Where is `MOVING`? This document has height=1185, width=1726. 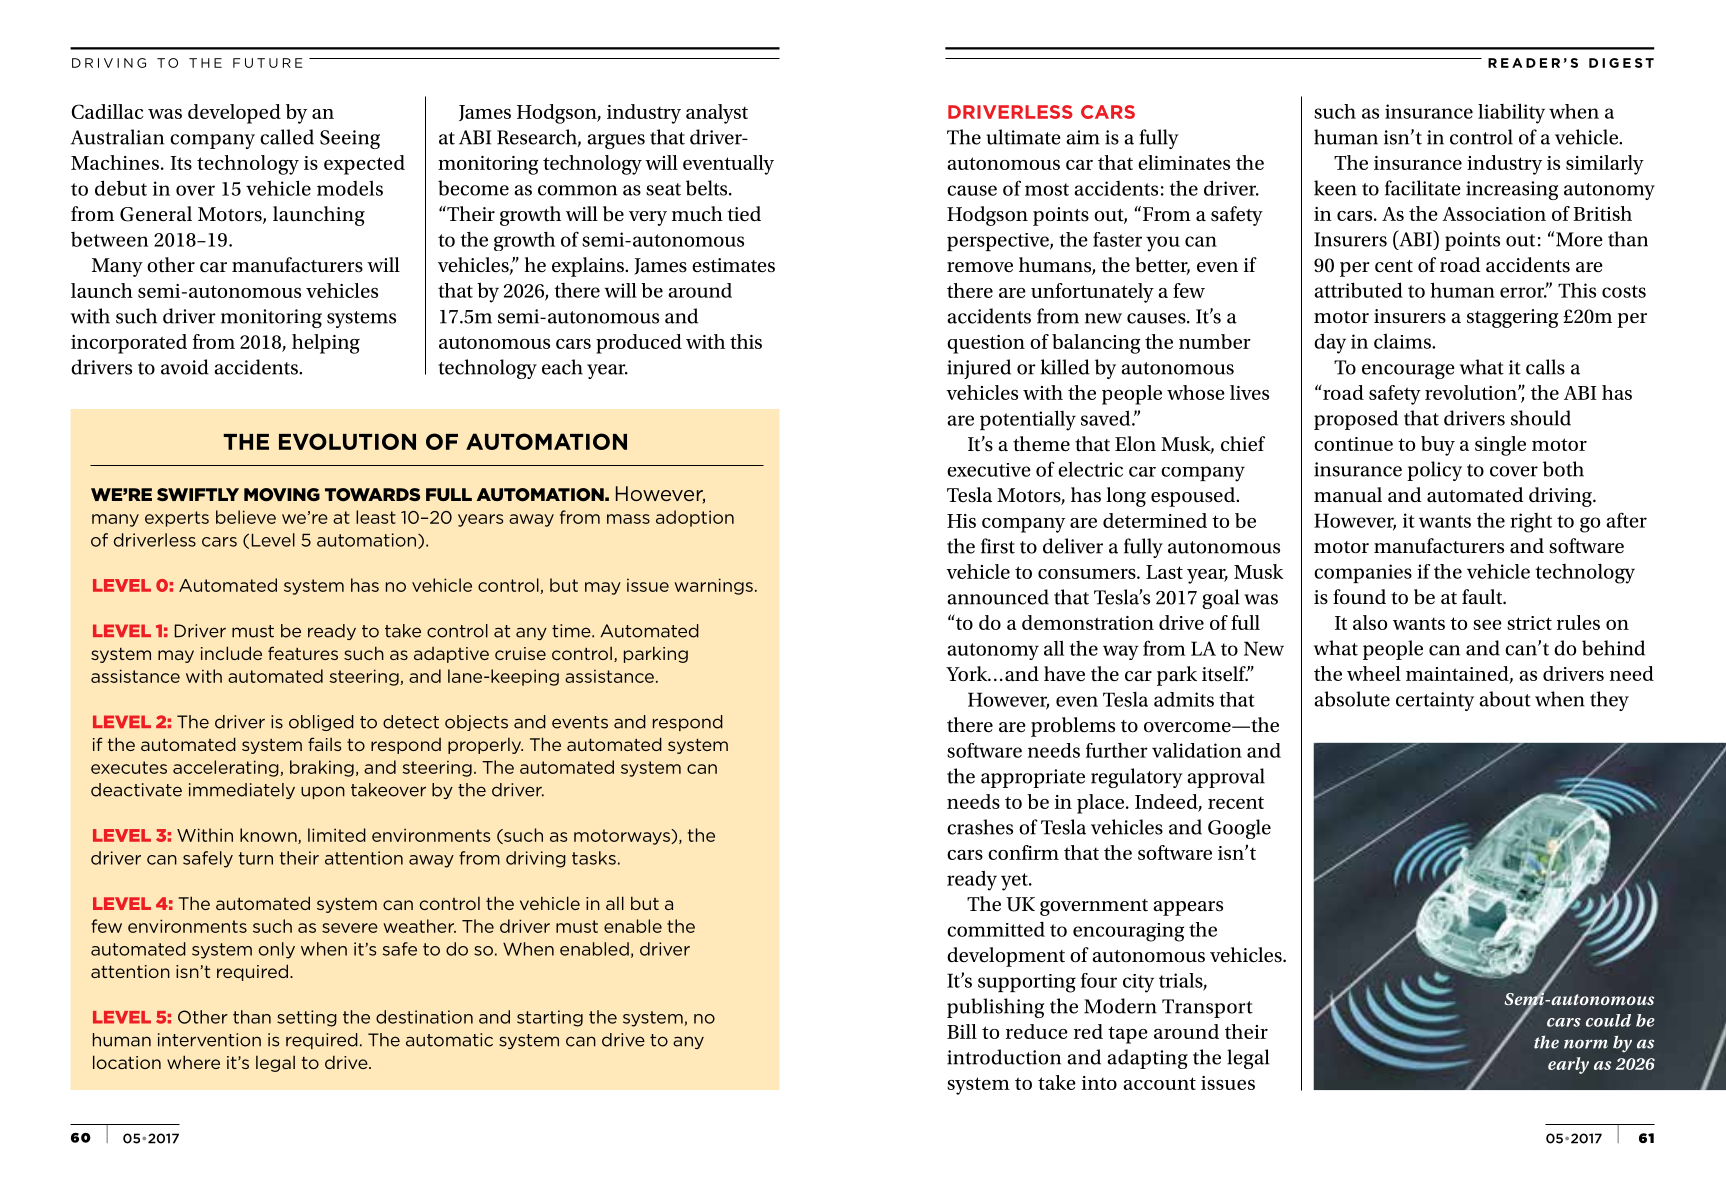 MOVING is located at coordinates (282, 495).
